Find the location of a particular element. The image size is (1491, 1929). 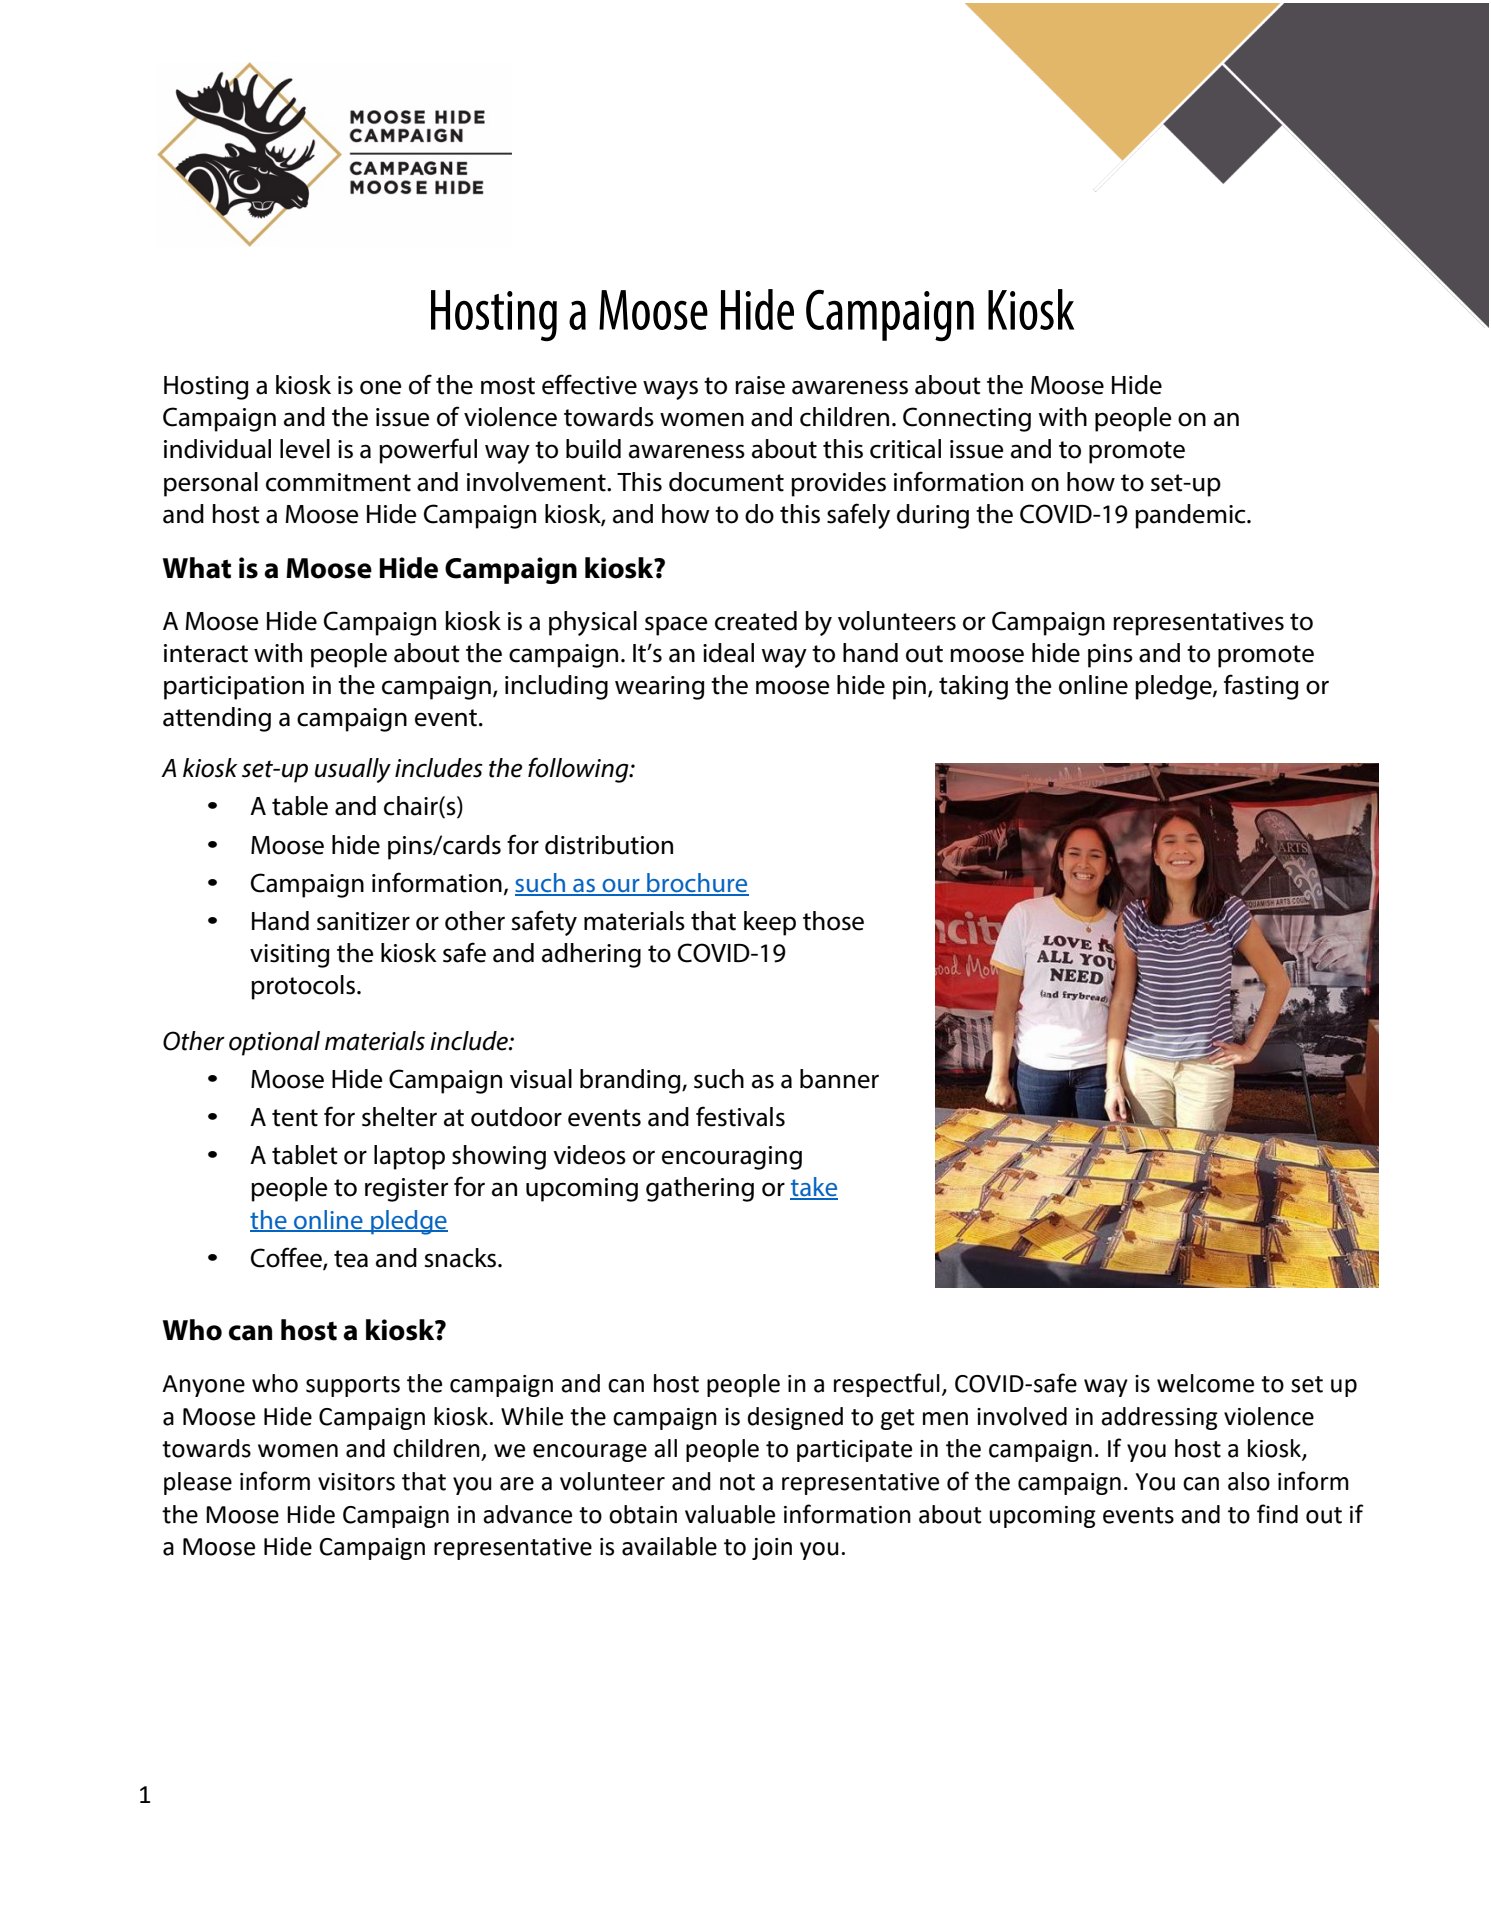

visitors is located at coordinates (356, 1482).
